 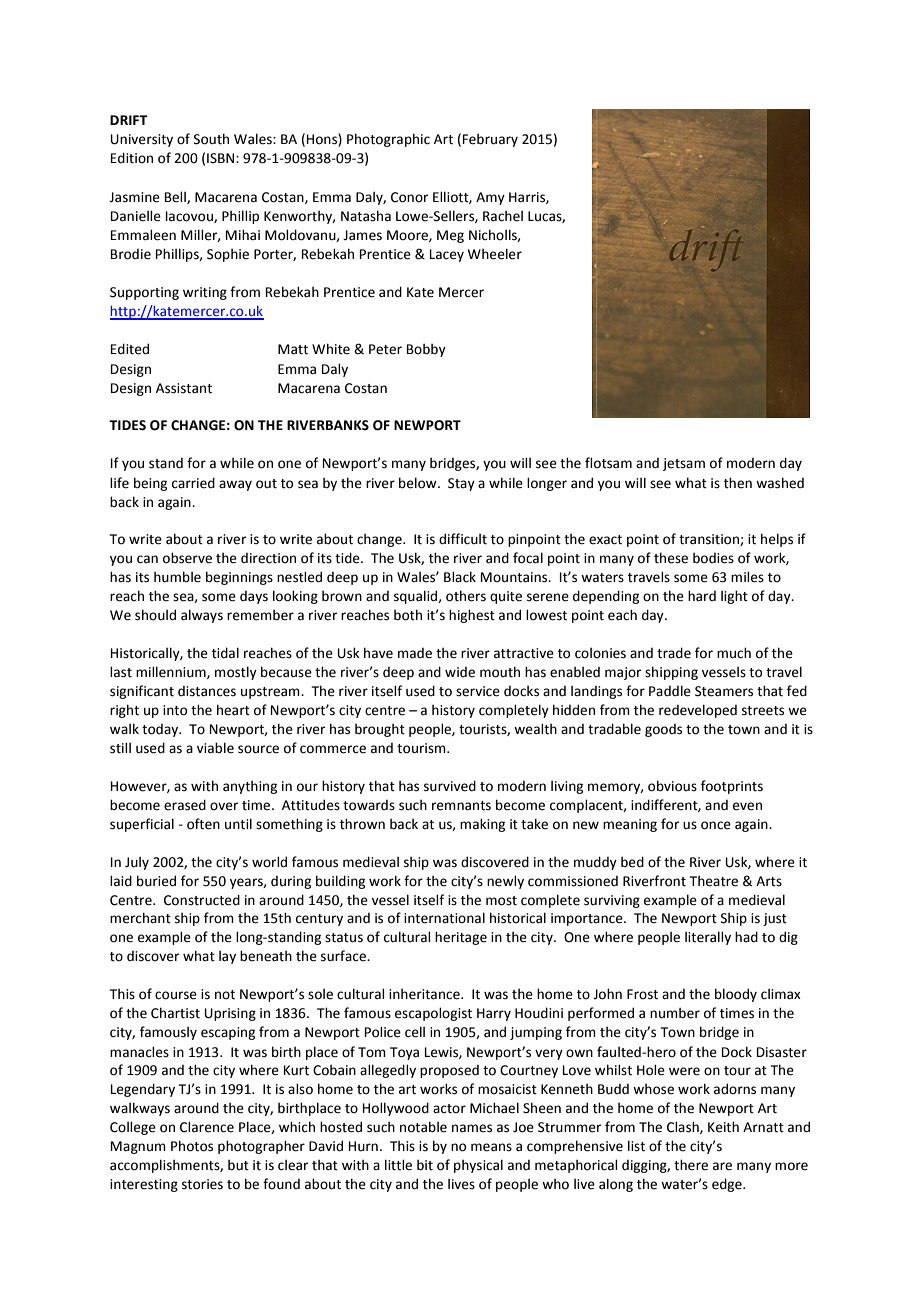 What do you see at coordinates (184, 388) in the image?
I see `Assistant` at bounding box center [184, 388].
